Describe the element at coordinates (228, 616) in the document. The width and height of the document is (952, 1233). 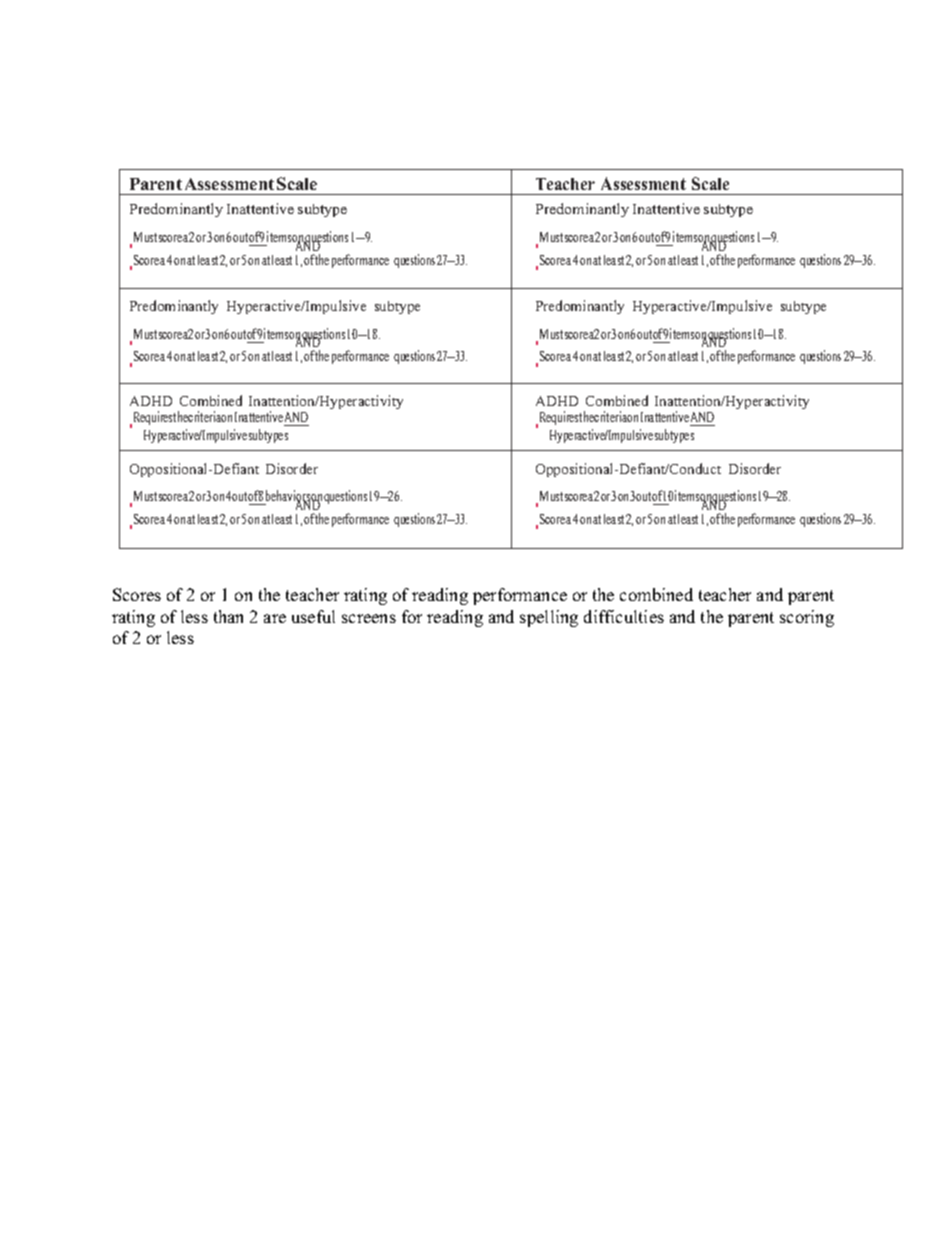
I see `than` at that location.
